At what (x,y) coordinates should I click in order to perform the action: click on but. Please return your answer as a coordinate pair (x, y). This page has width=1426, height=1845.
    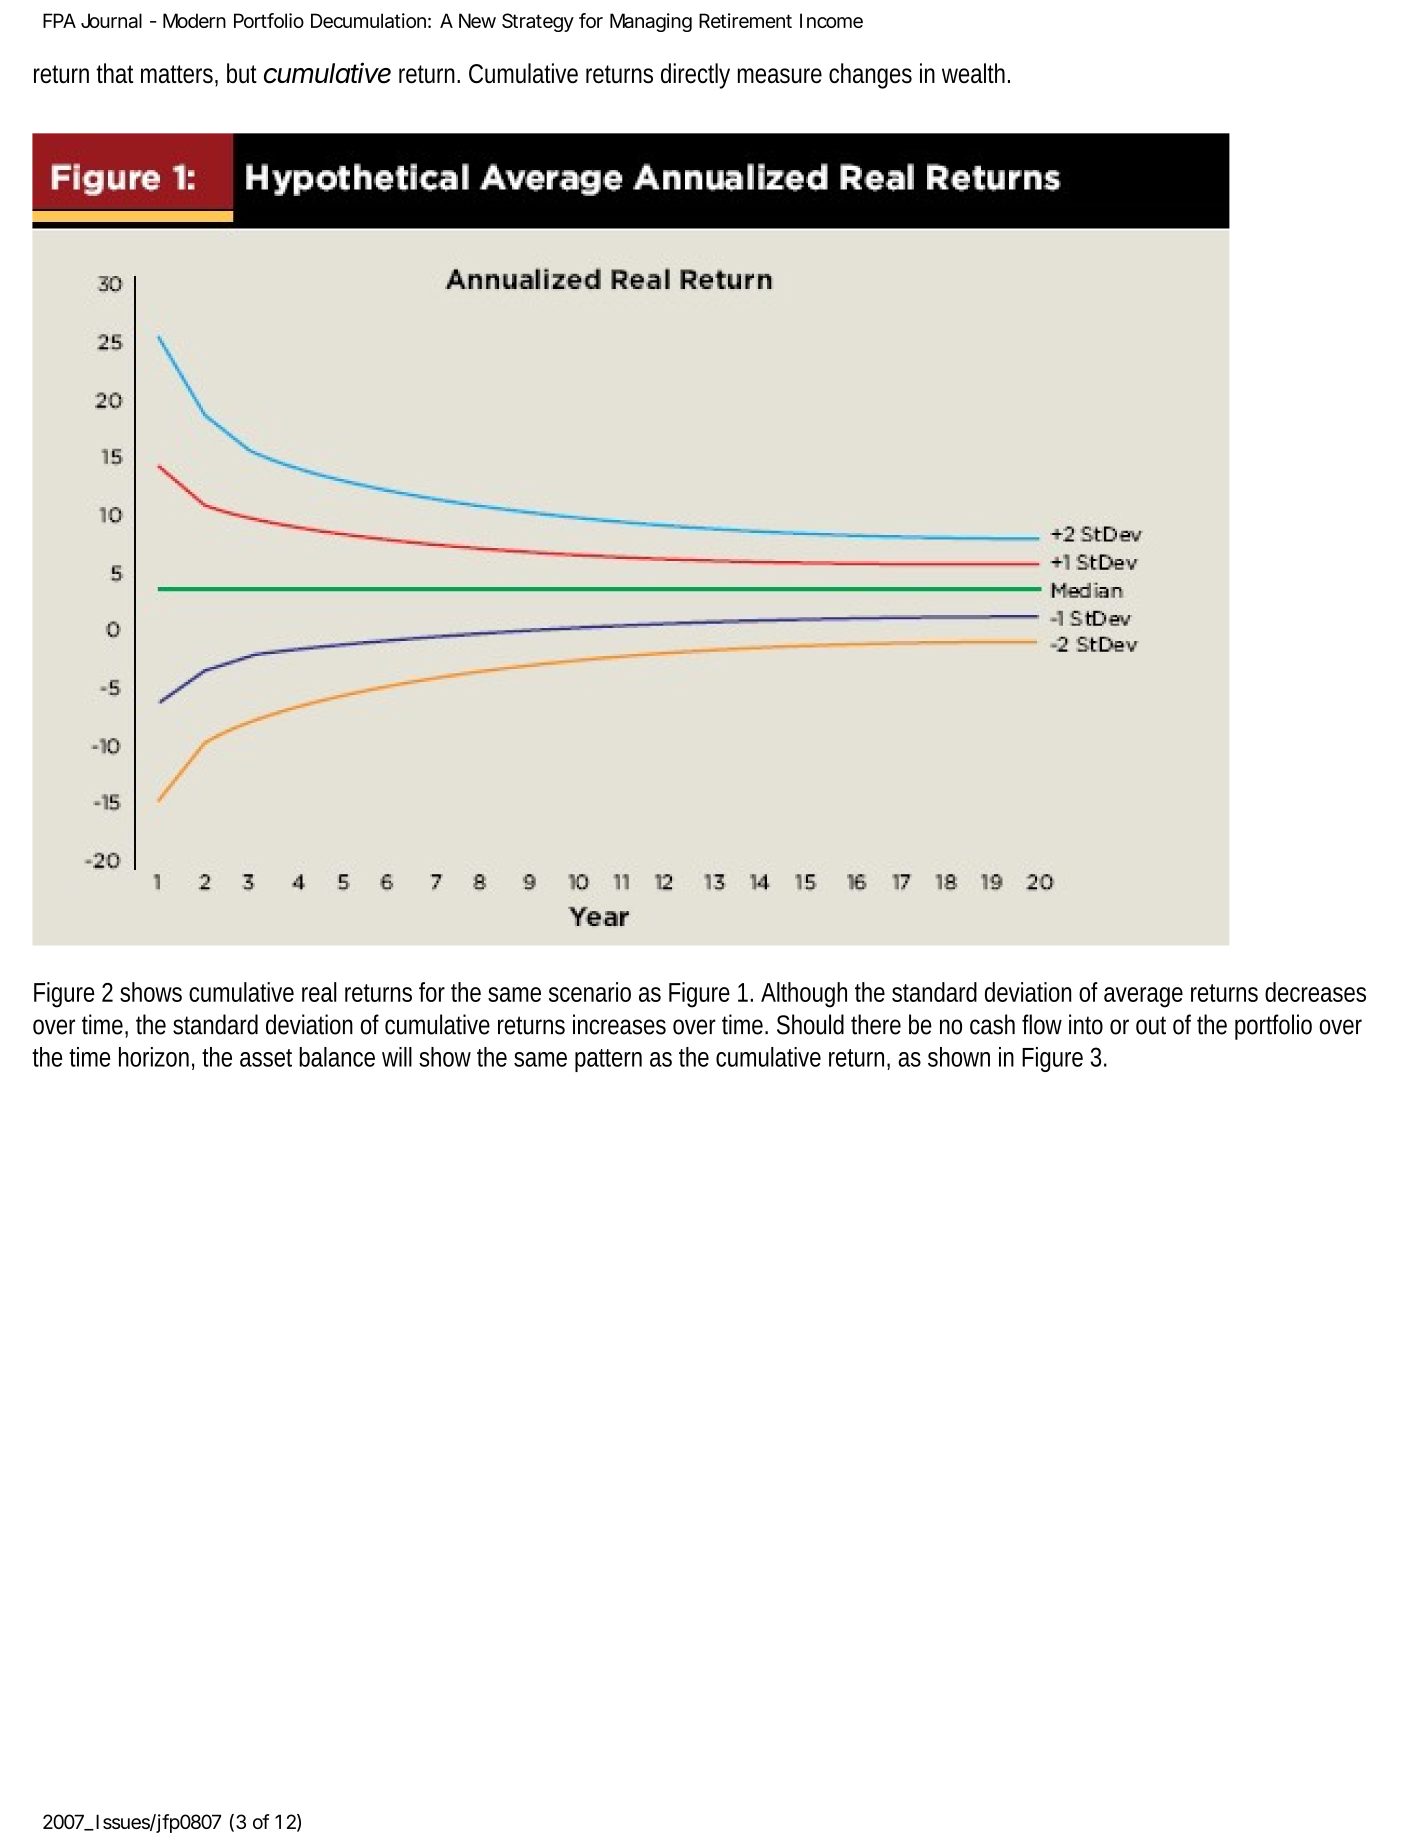
    Looking at the image, I should click on (242, 73).
